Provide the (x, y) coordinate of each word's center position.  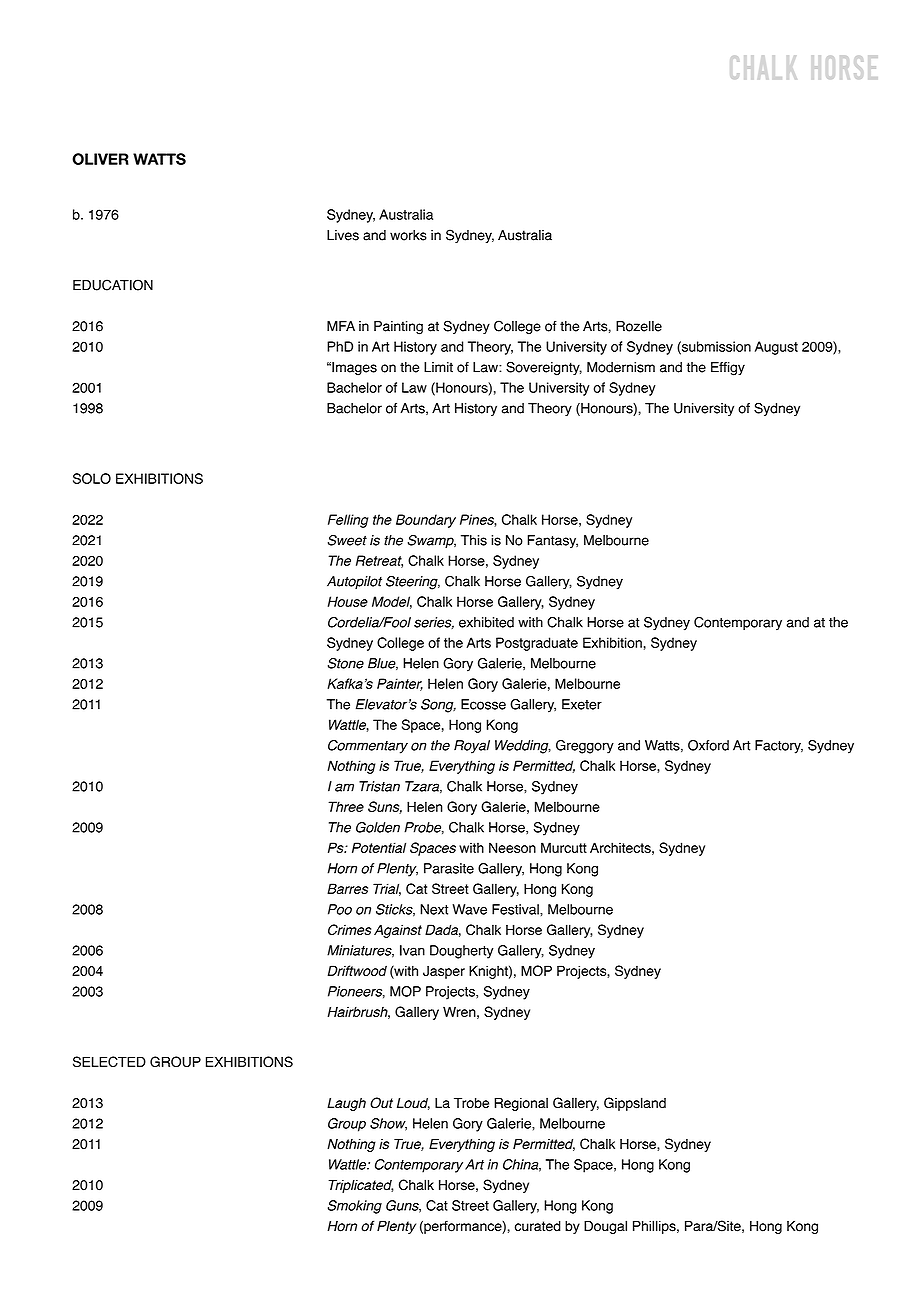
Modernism (621, 367)
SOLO (92, 478)
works (408, 235)
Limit (438, 367)
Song (438, 706)
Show (388, 1124)
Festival (516, 909)
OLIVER (100, 159)
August (776, 348)
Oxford (708, 745)
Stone (346, 663)
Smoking (355, 1207)
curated (538, 1226)
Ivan (412, 950)
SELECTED (109, 1062)
